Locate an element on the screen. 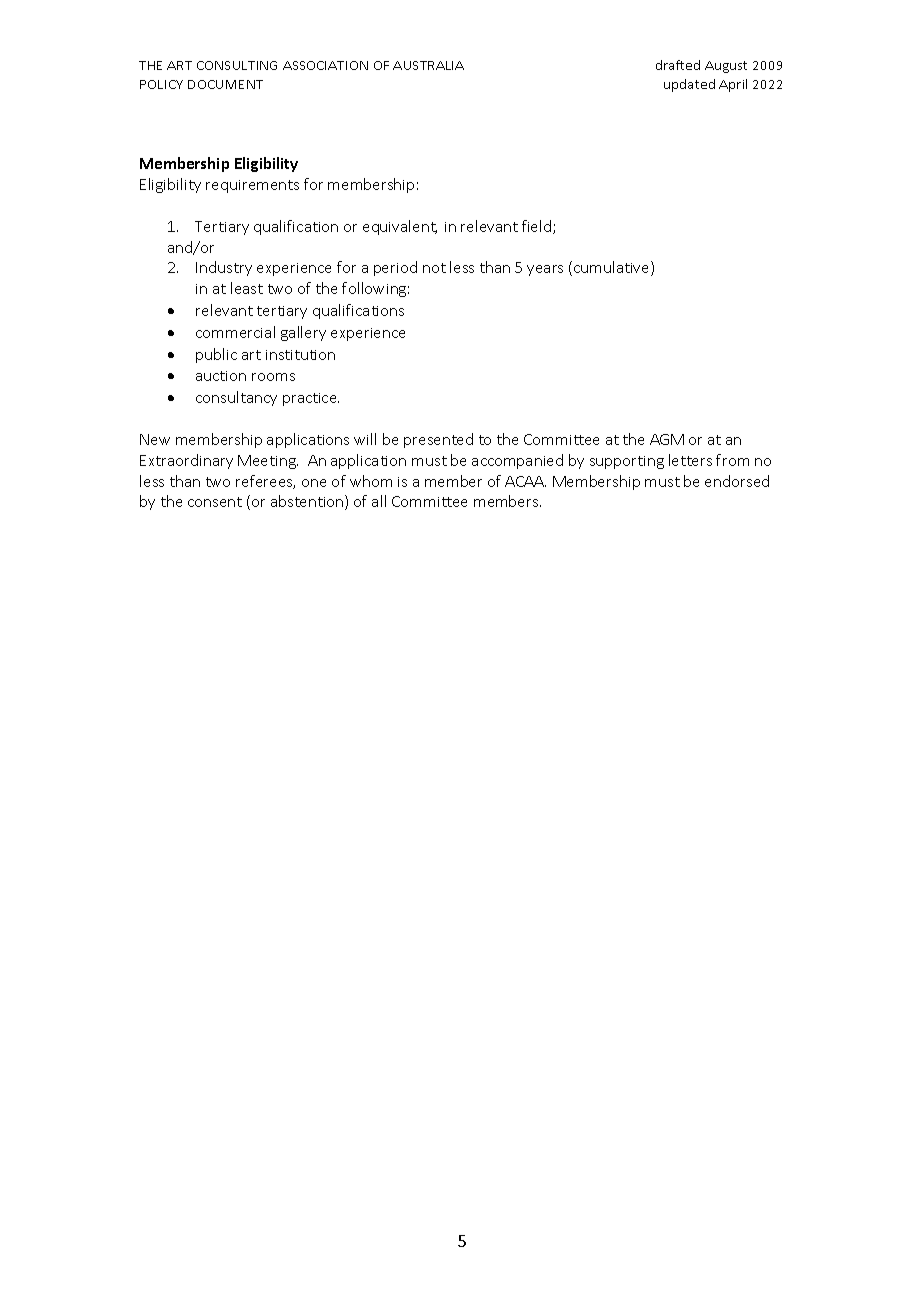  least is located at coordinates (247, 288).
